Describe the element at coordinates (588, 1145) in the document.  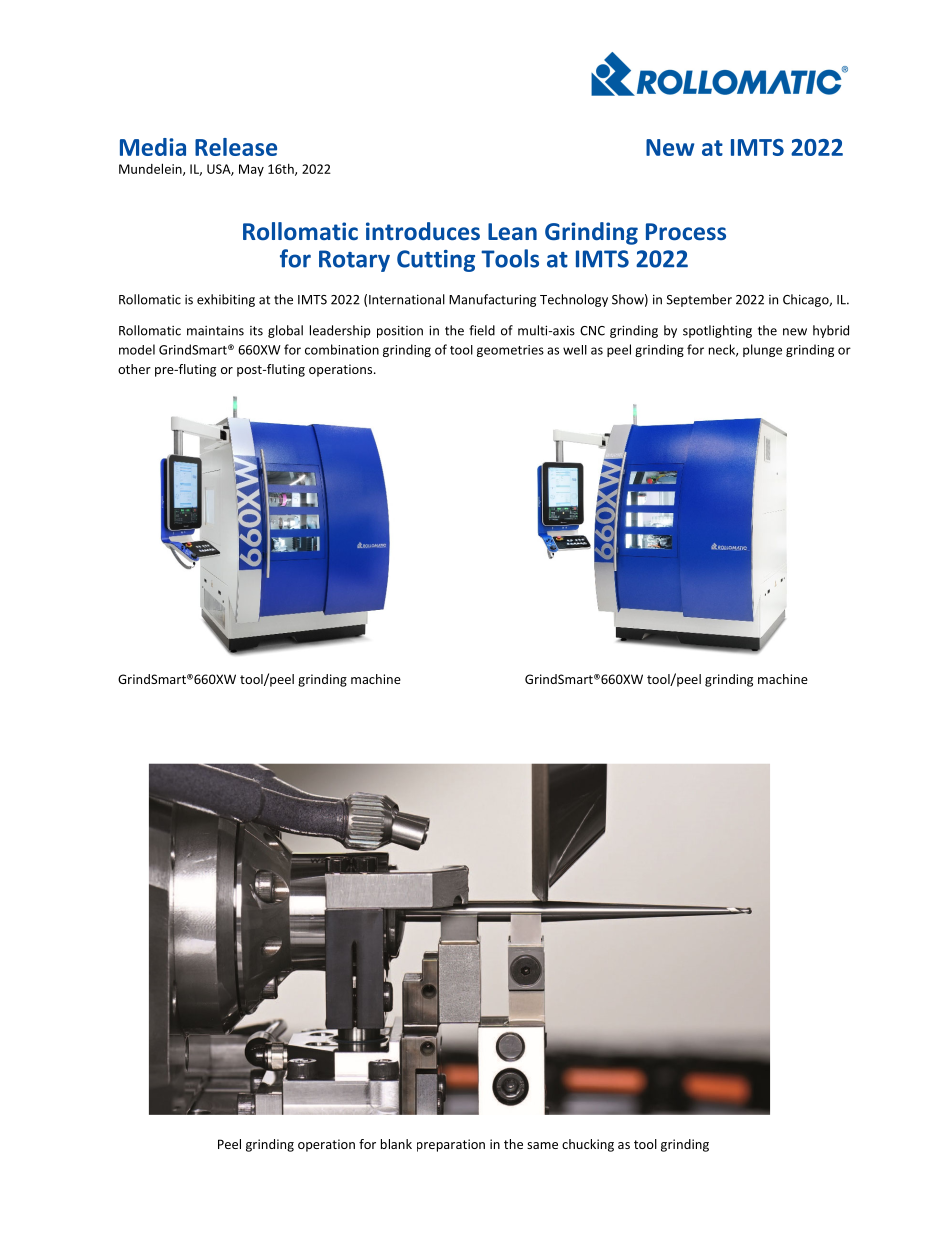
I see `chucking` at that location.
